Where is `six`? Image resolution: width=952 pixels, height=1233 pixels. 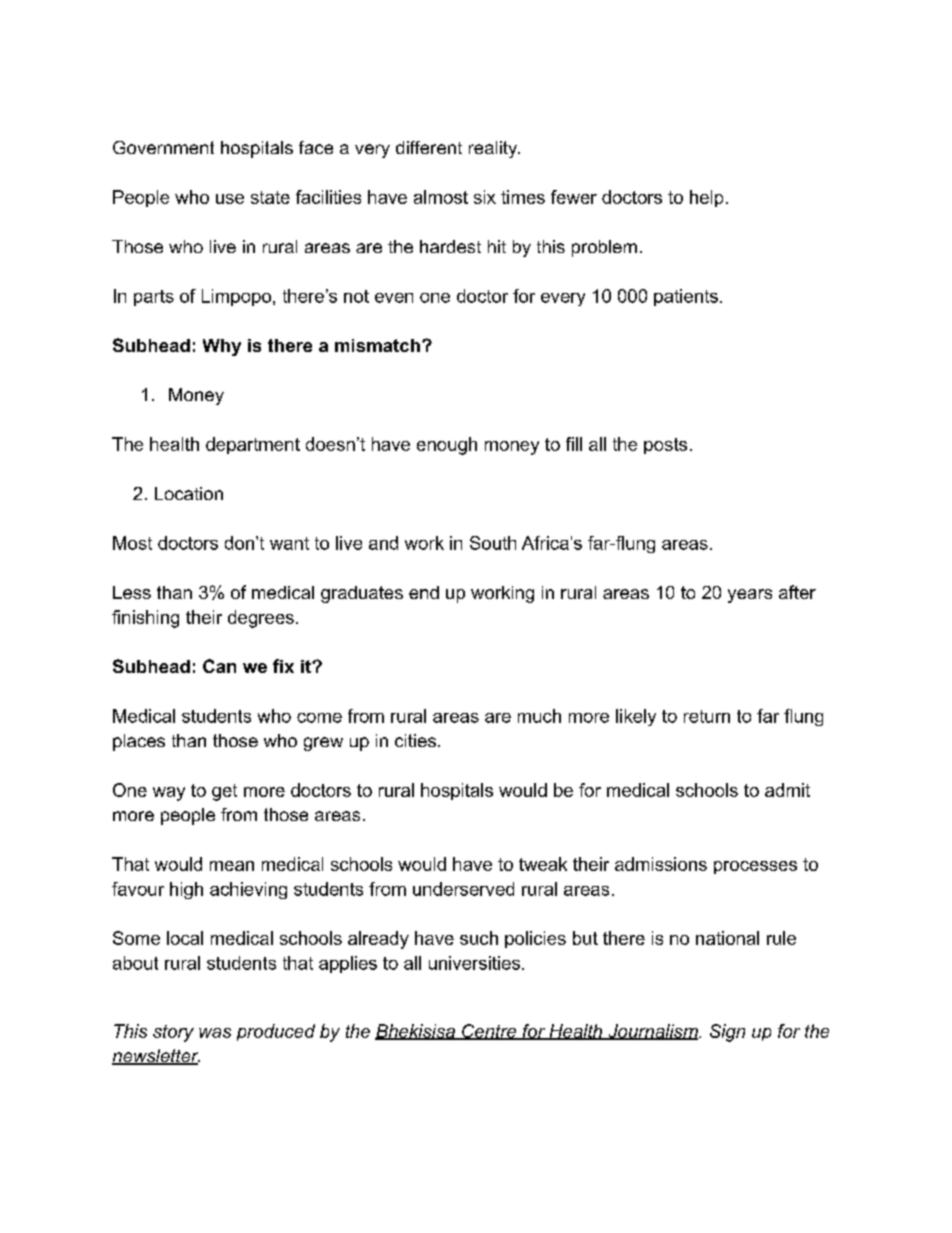
six is located at coordinates (485, 197).
